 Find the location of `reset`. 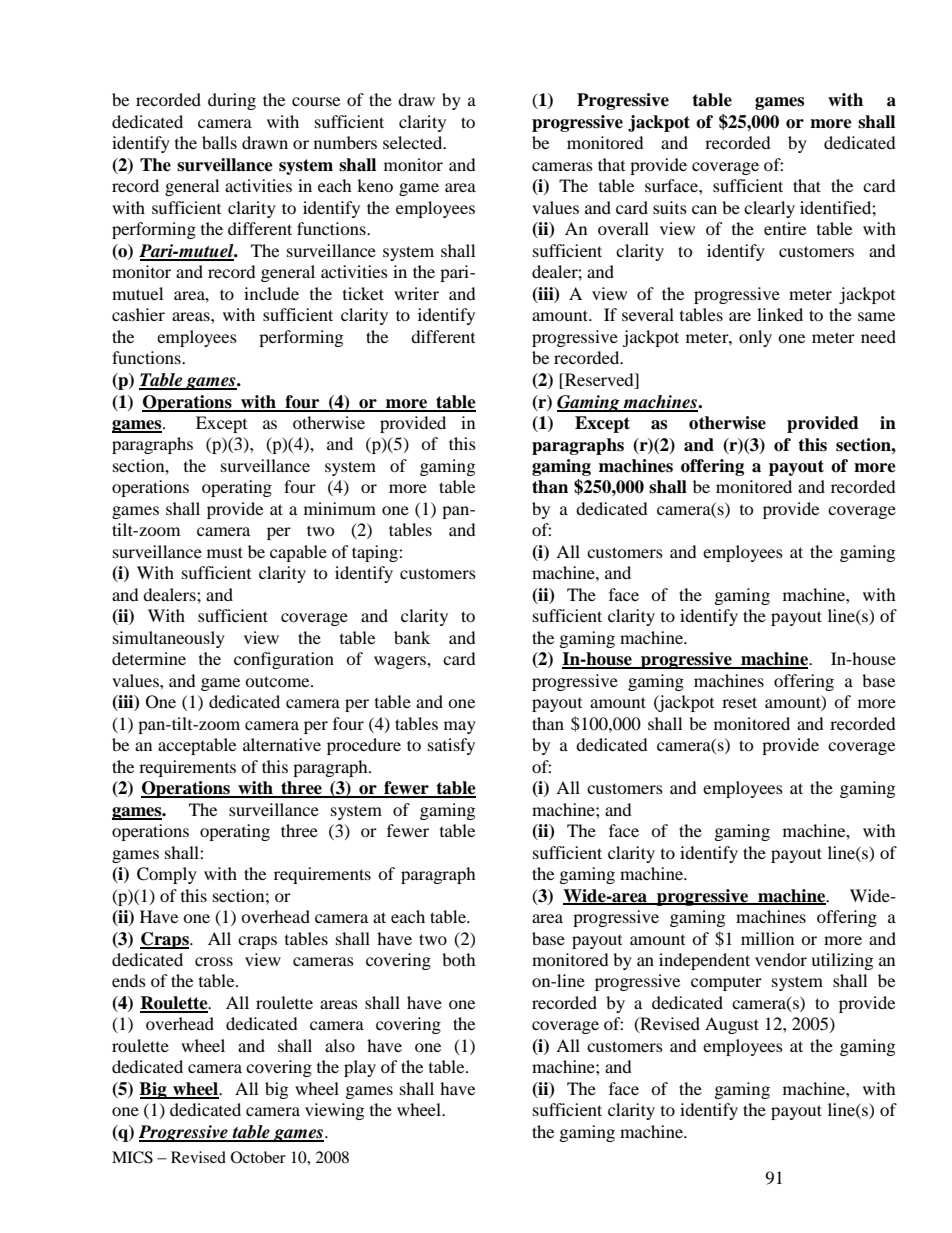

reset is located at coordinates (739, 702).
